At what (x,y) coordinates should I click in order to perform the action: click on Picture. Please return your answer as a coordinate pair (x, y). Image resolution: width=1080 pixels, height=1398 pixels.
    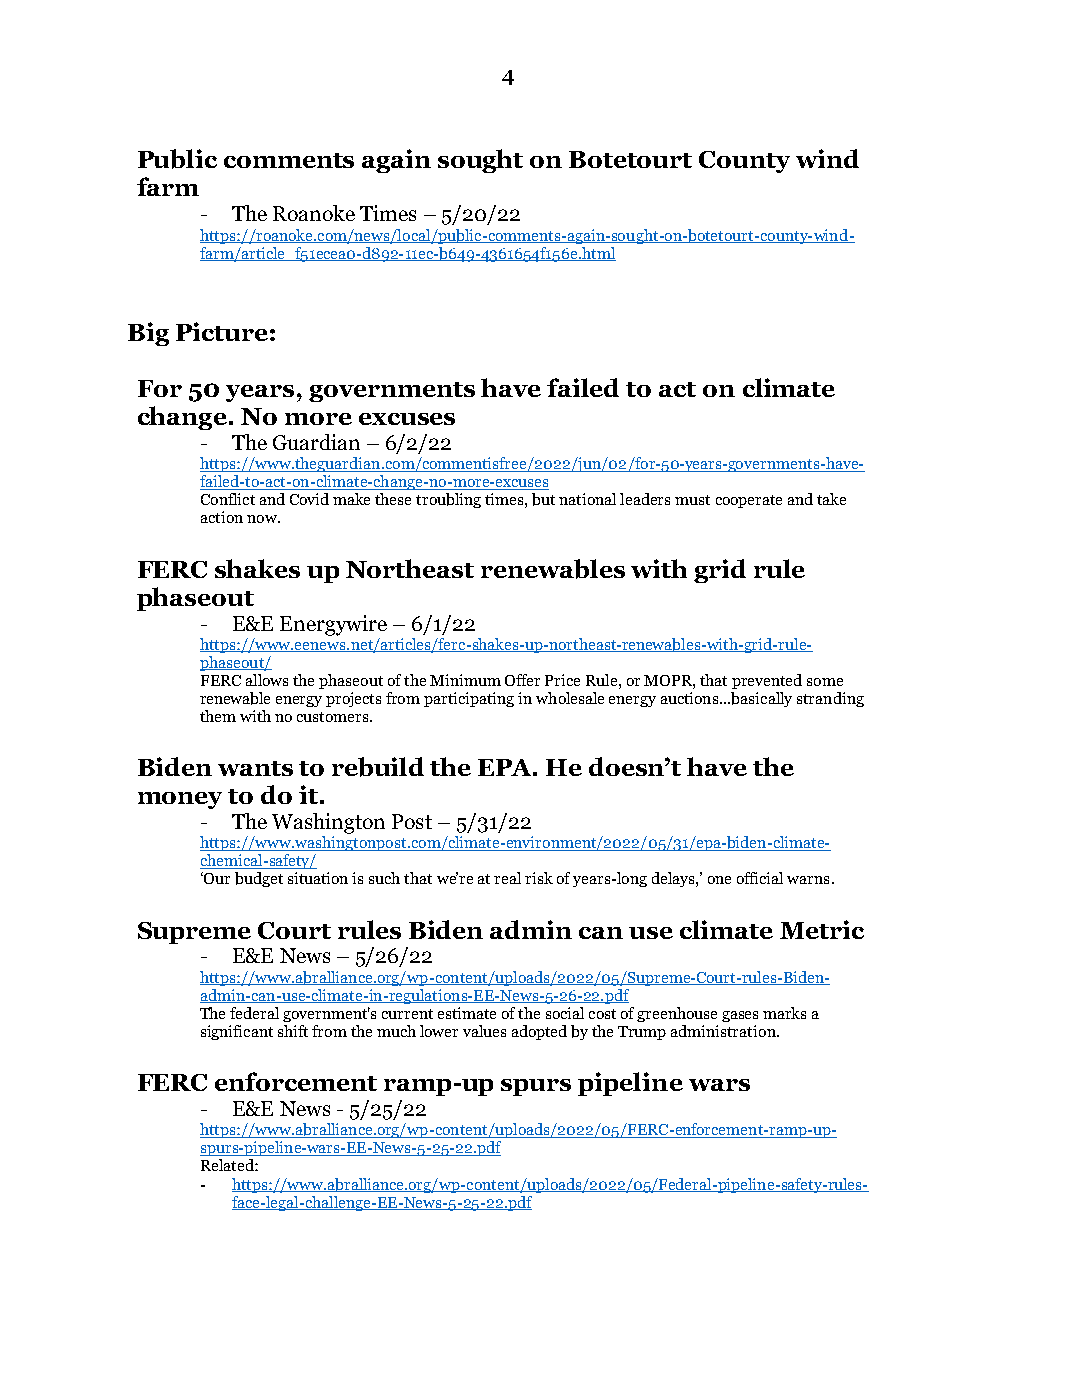
    Looking at the image, I should click on (222, 331).
